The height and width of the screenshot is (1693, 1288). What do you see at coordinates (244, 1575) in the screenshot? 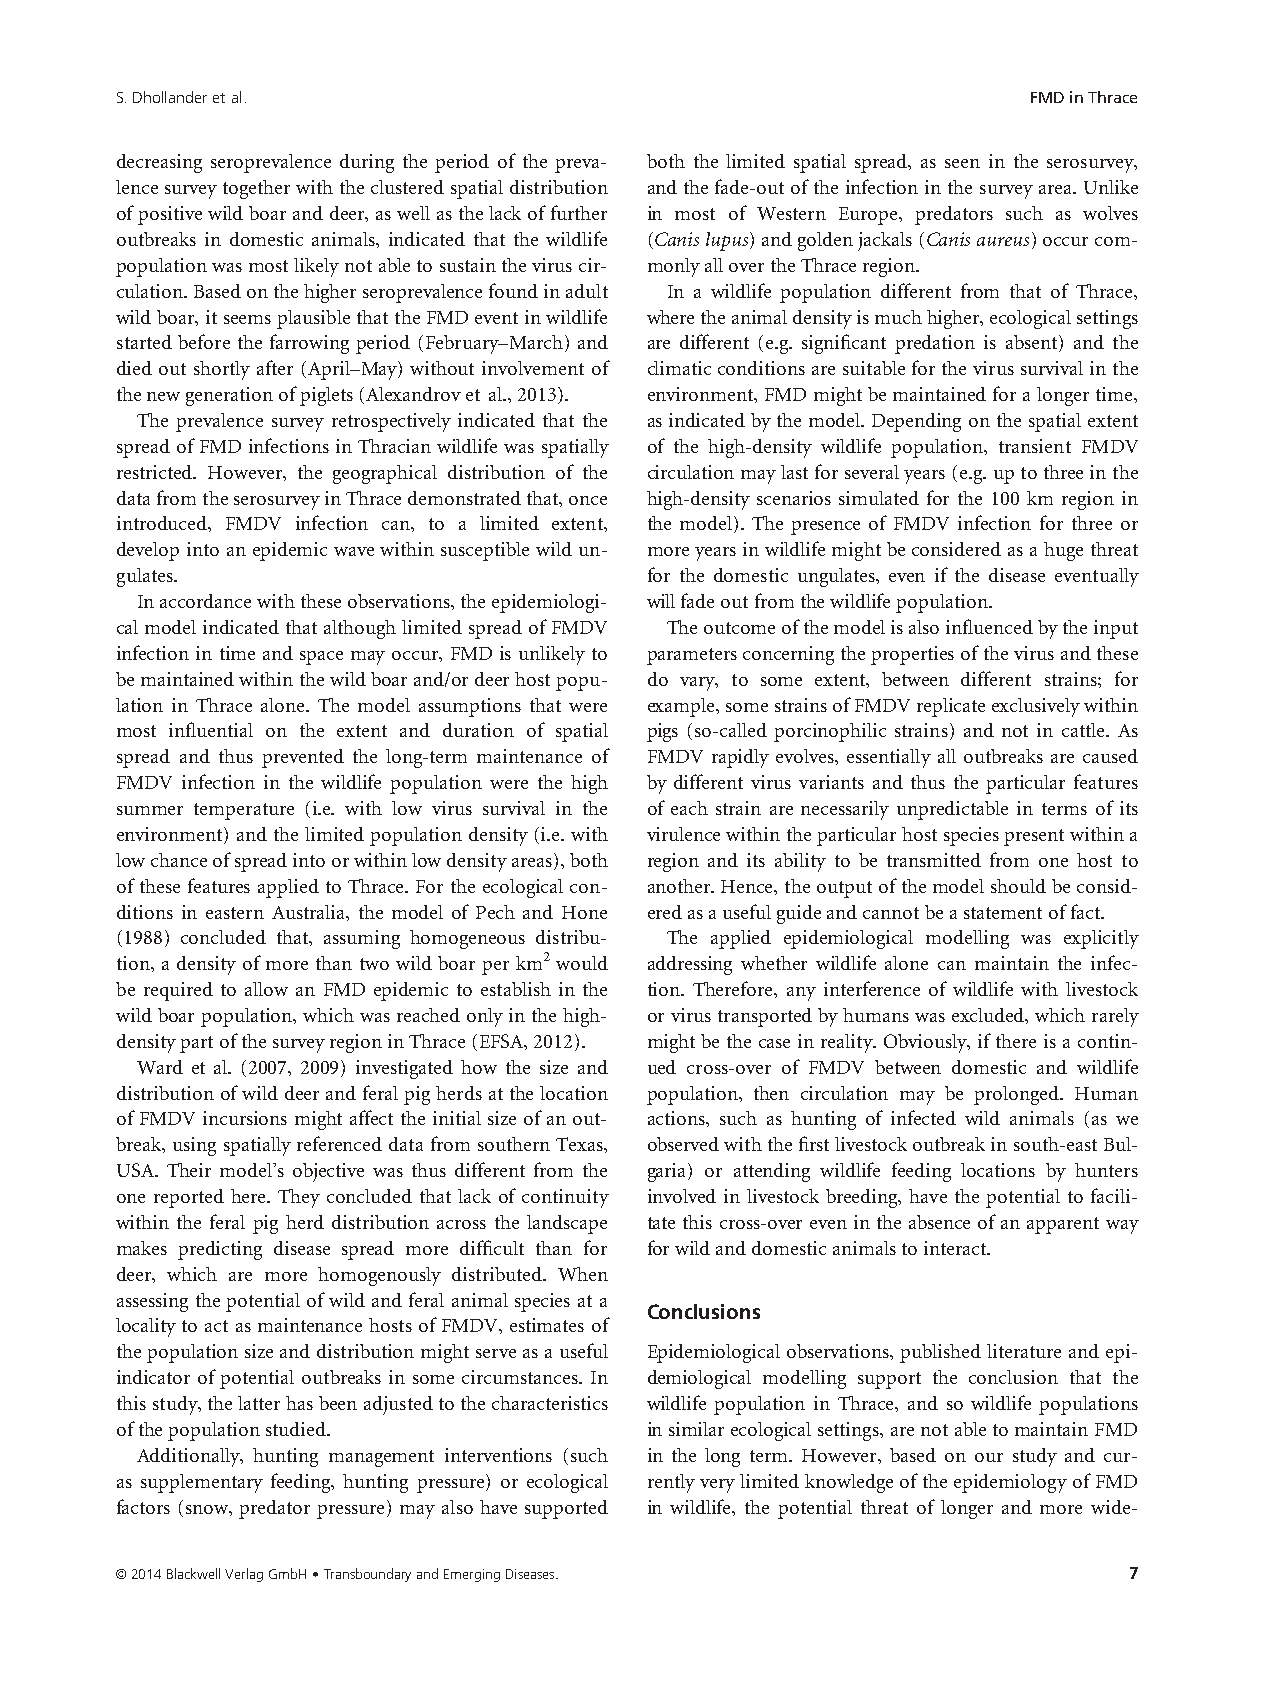
I see `Verlag` at bounding box center [244, 1575].
